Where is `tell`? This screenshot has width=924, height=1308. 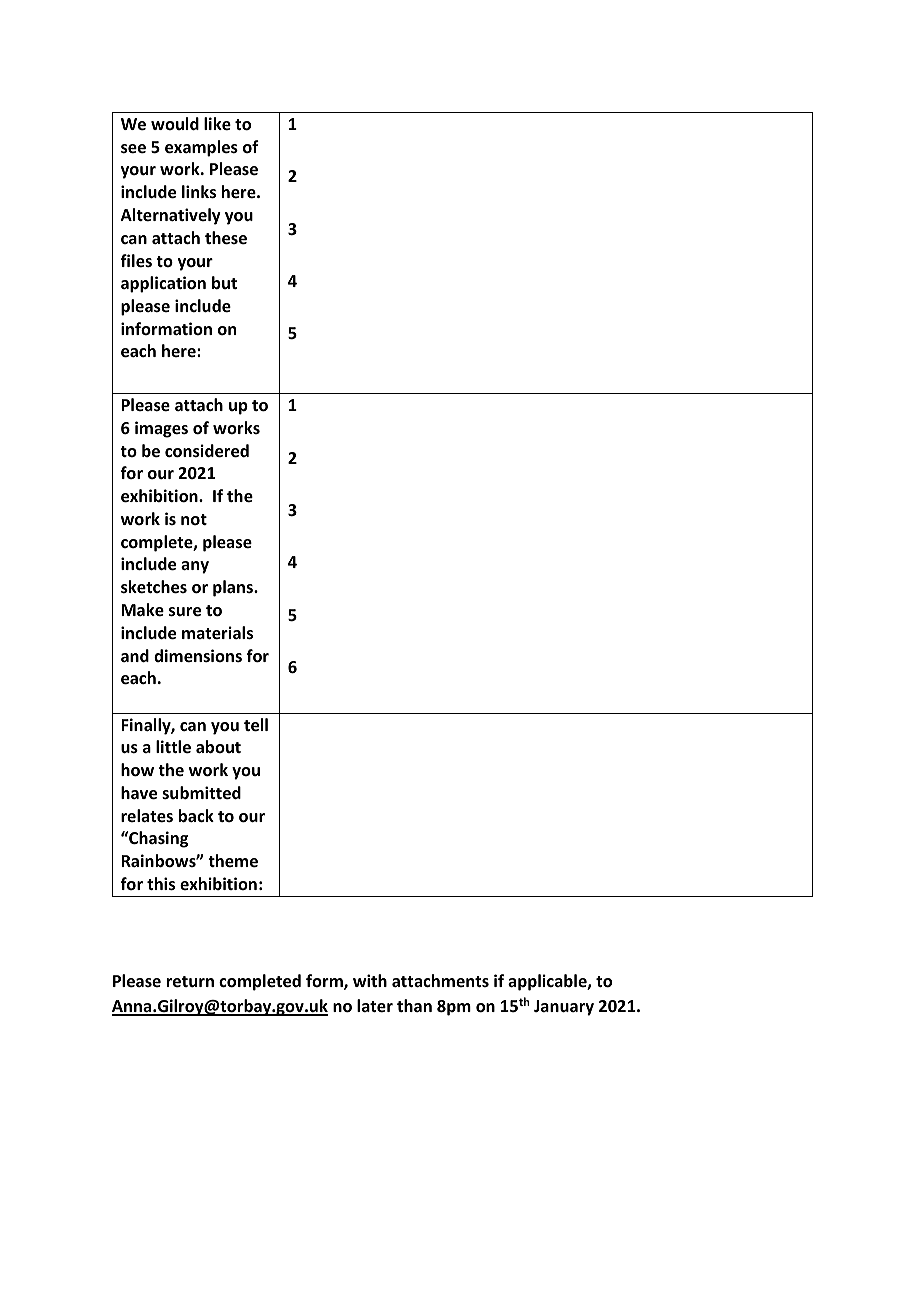
tell is located at coordinates (256, 725).
